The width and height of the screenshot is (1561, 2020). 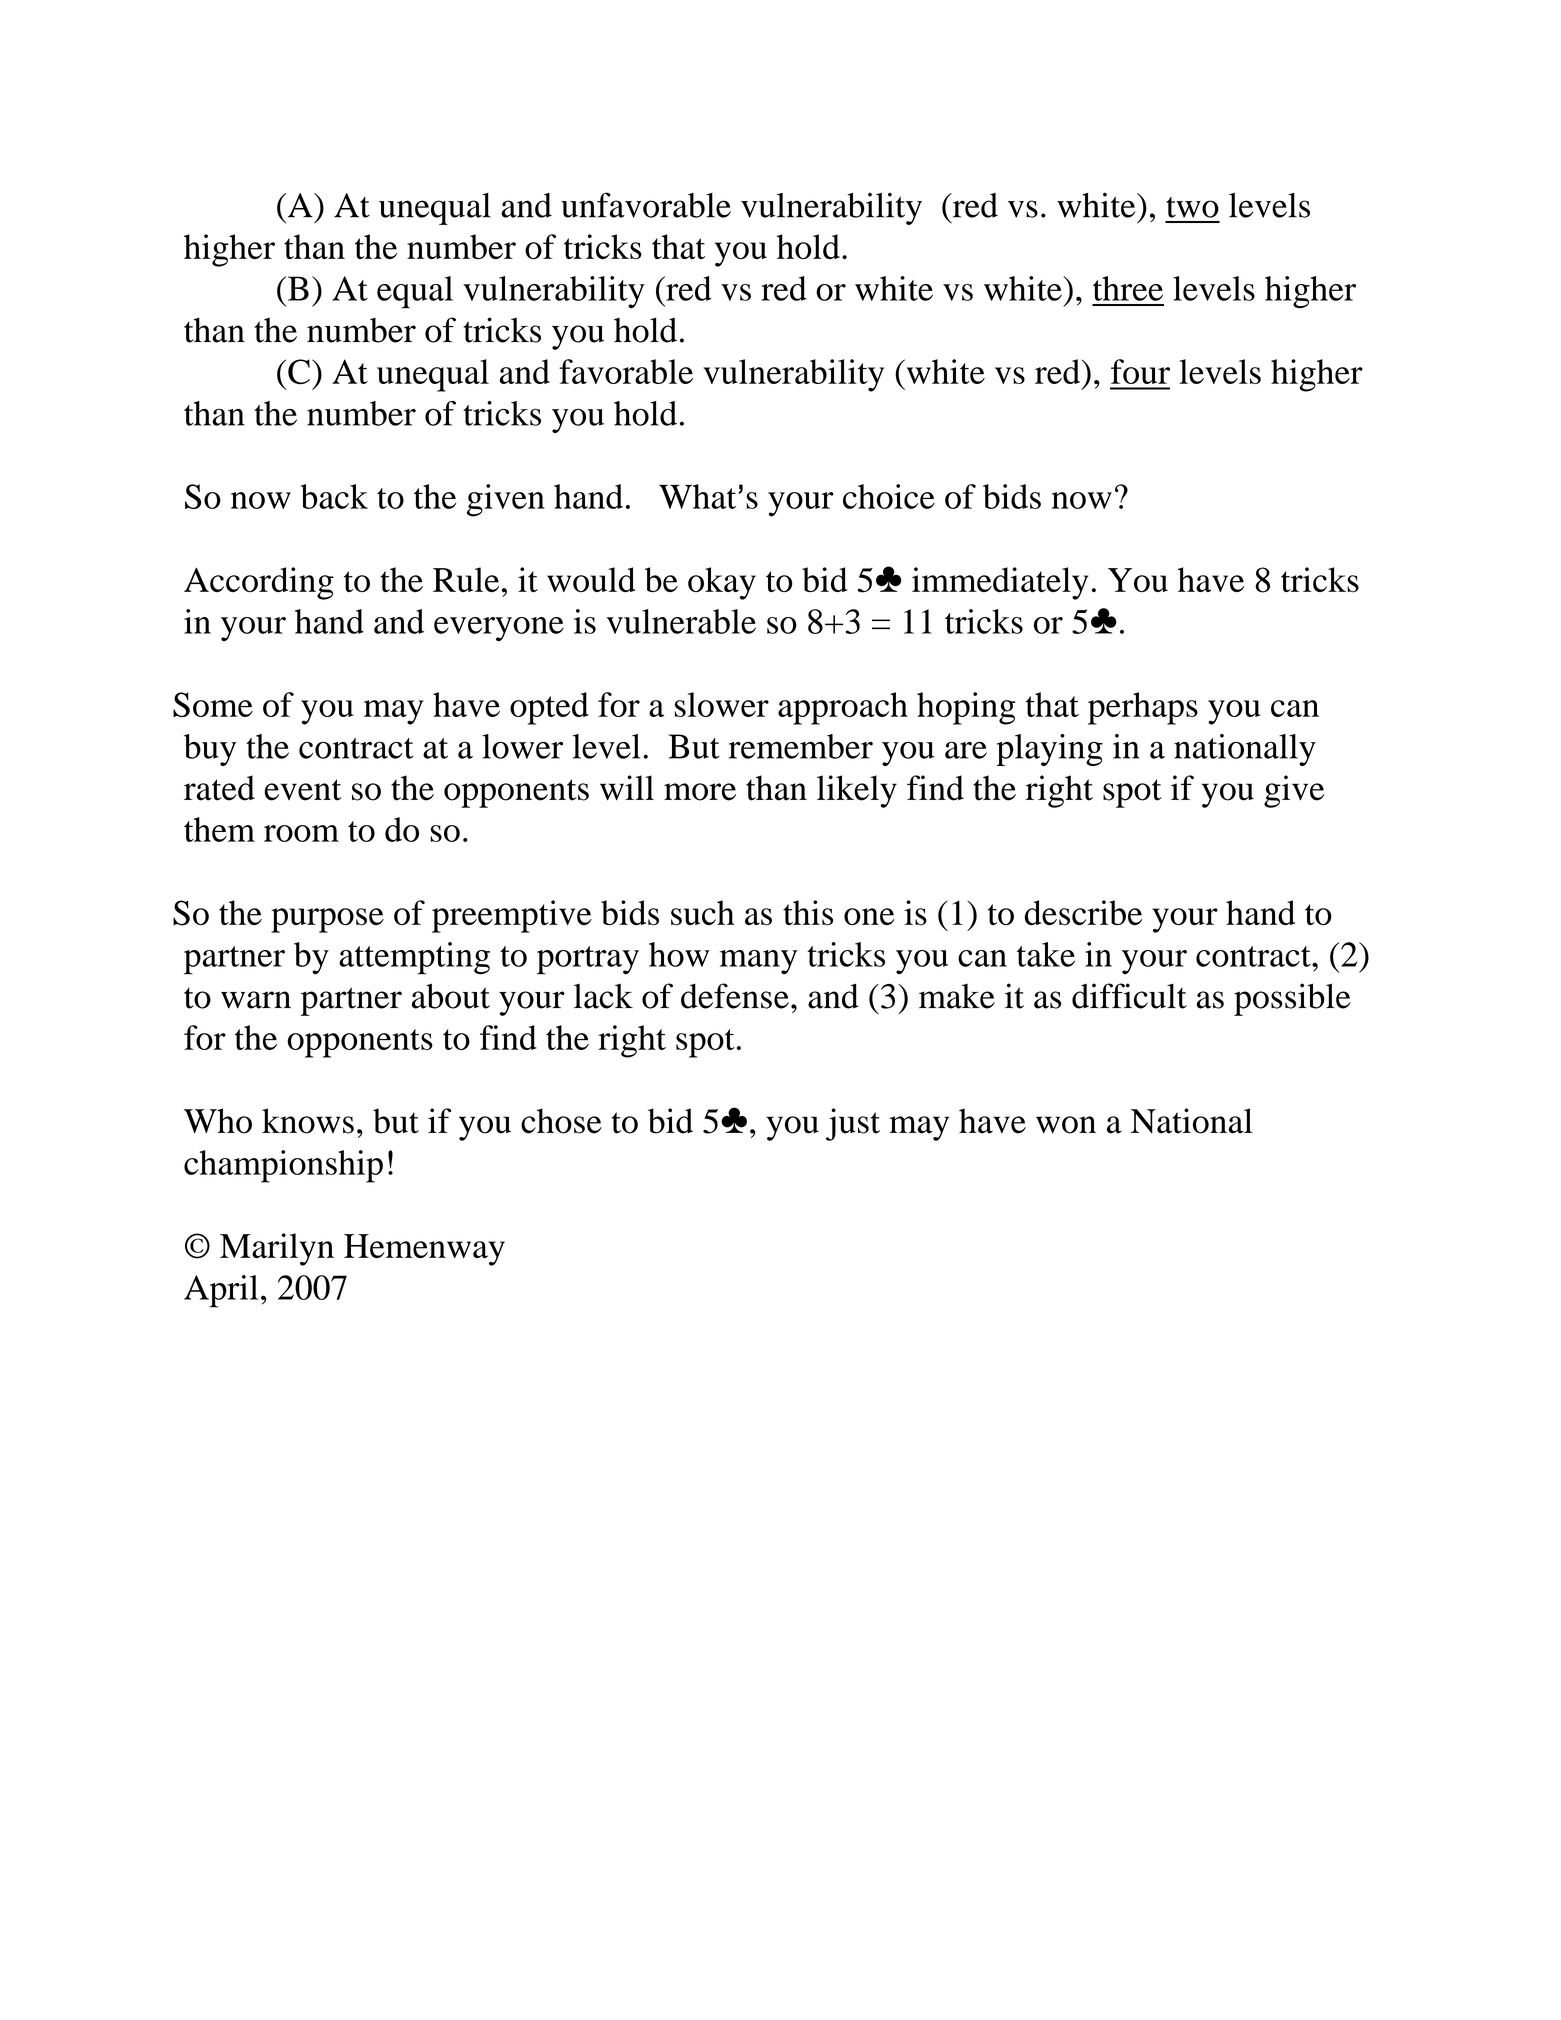 What do you see at coordinates (853, 1124) in the screenshot?
I see `just` at bounding box center [853, 1124].
